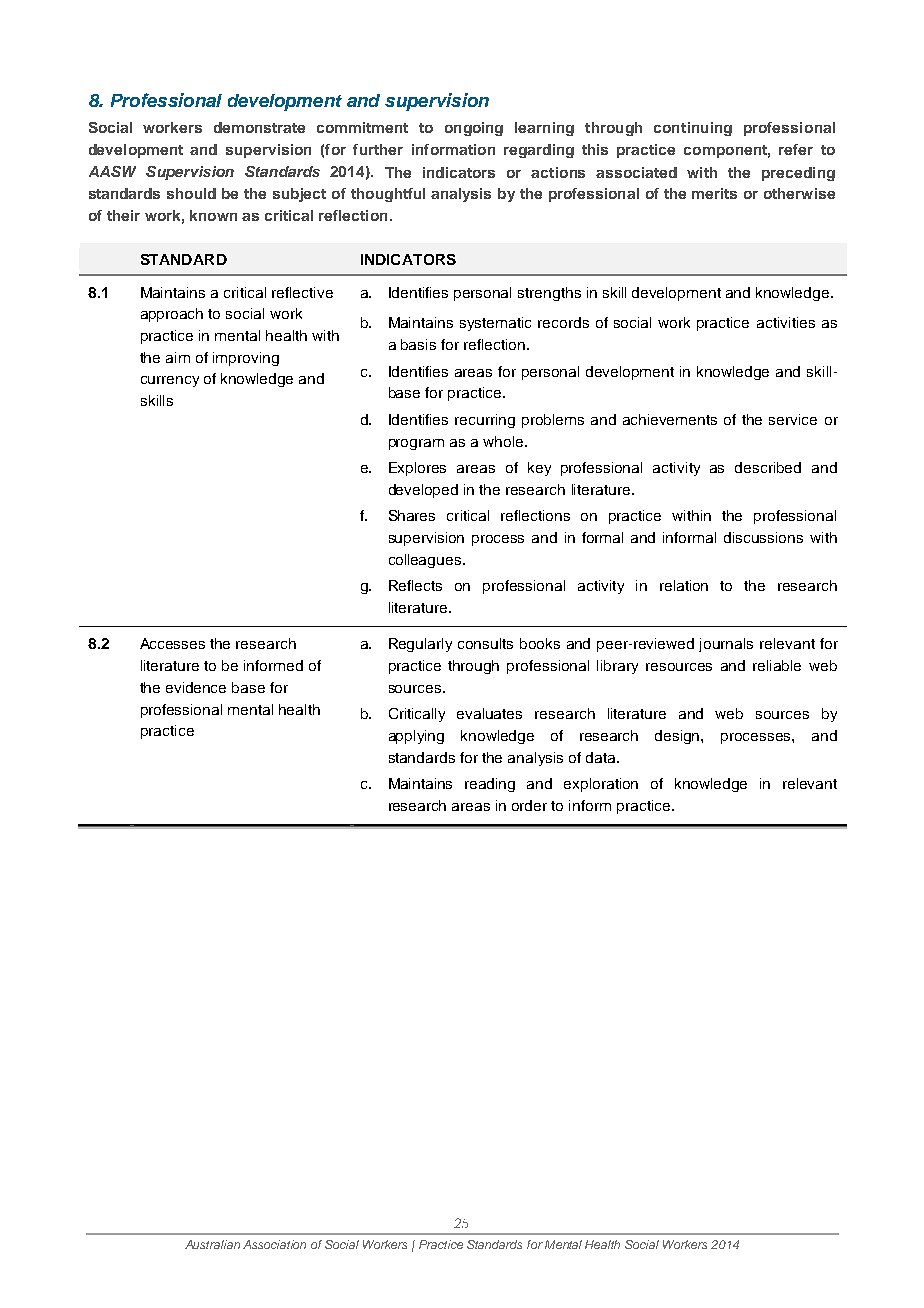 Image resolution: width=924 pixels, height=1308 pixels. I want to click on evidence, so click(196, 687).
